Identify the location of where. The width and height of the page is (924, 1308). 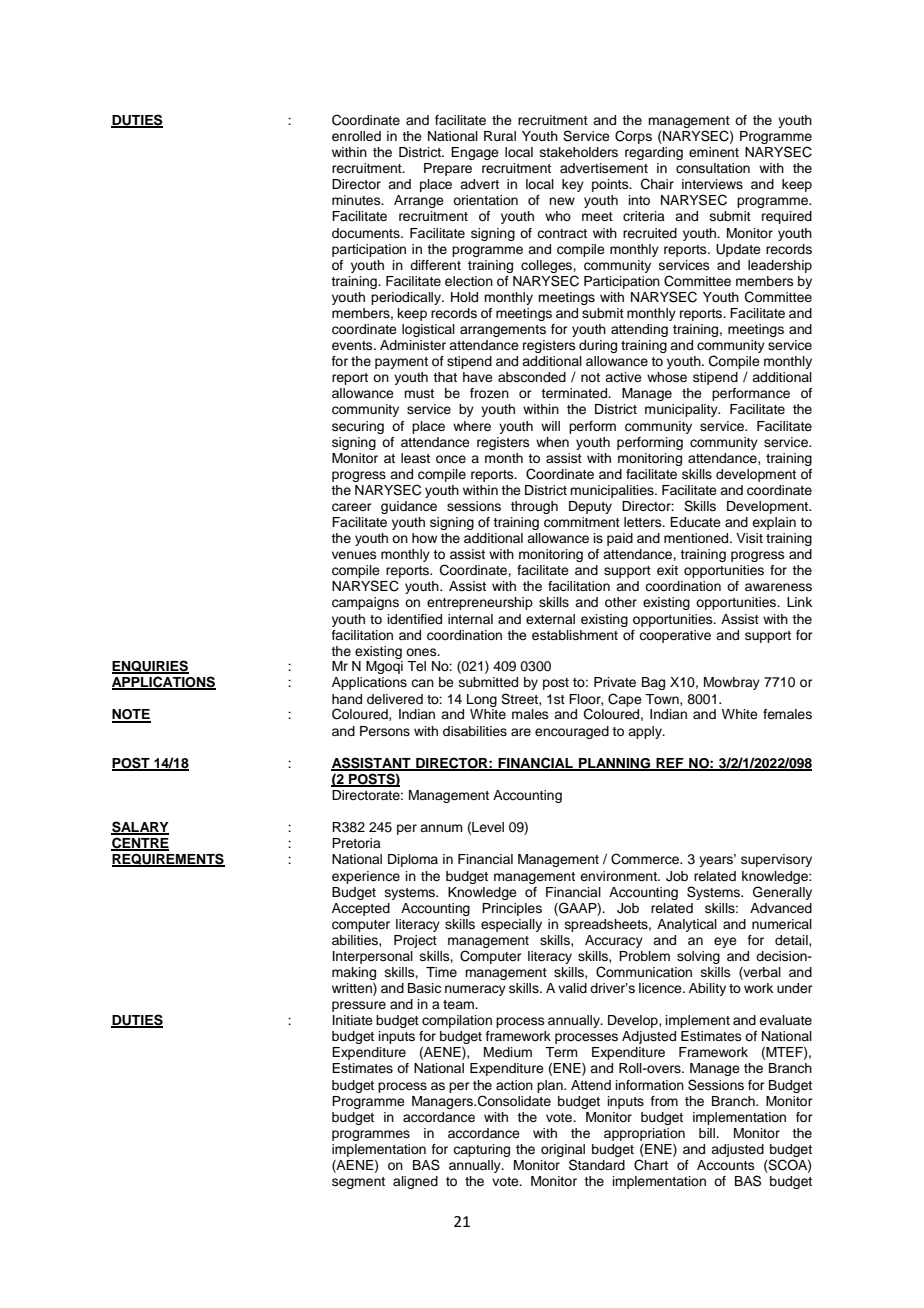
(472, 426).
